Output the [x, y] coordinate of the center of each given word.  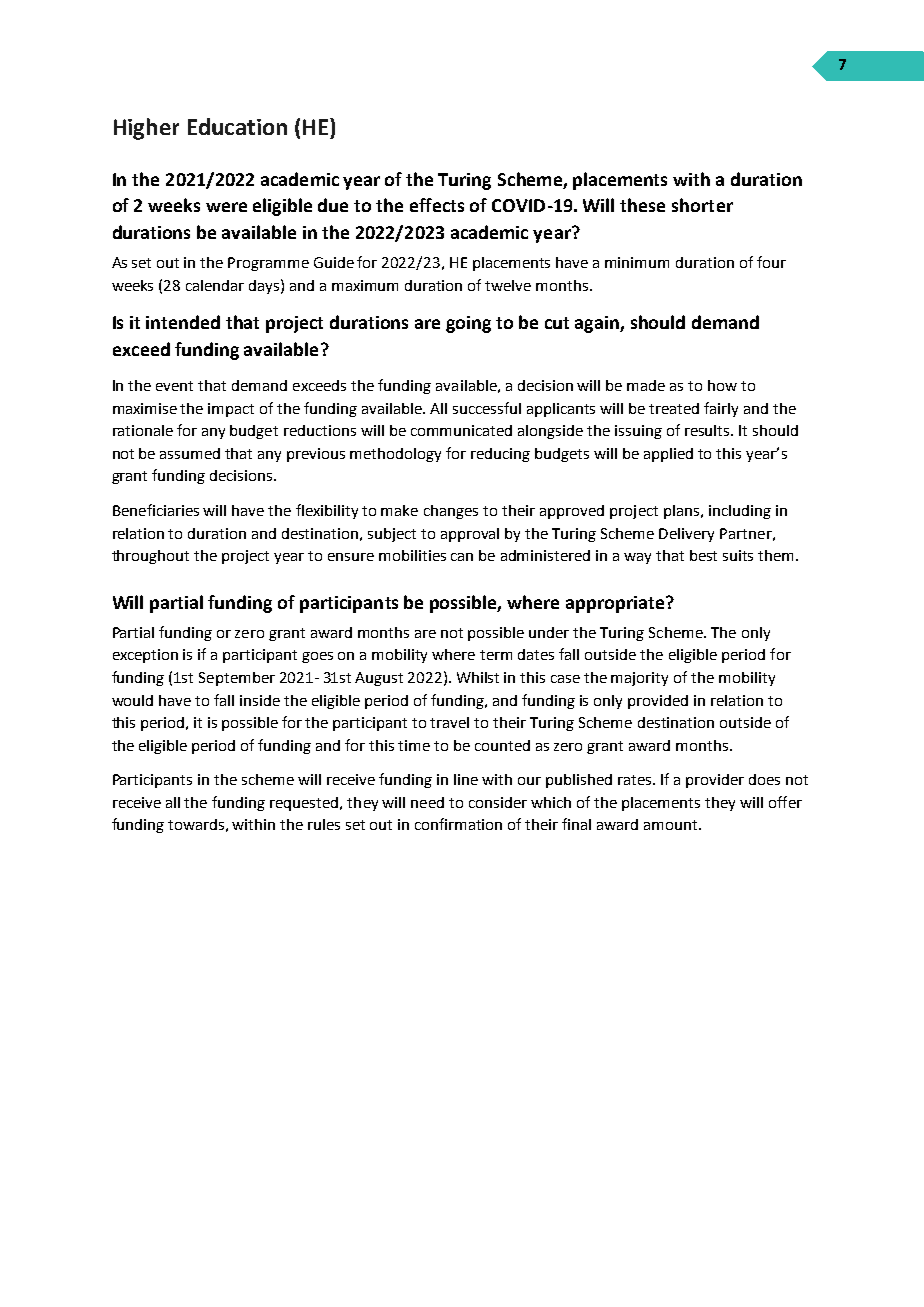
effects [437, 205]
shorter [702, 205]
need [427, 802]
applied [668, 455]
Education [237, 126]
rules [324, 824]
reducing [500, 455]
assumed [190, 453]
